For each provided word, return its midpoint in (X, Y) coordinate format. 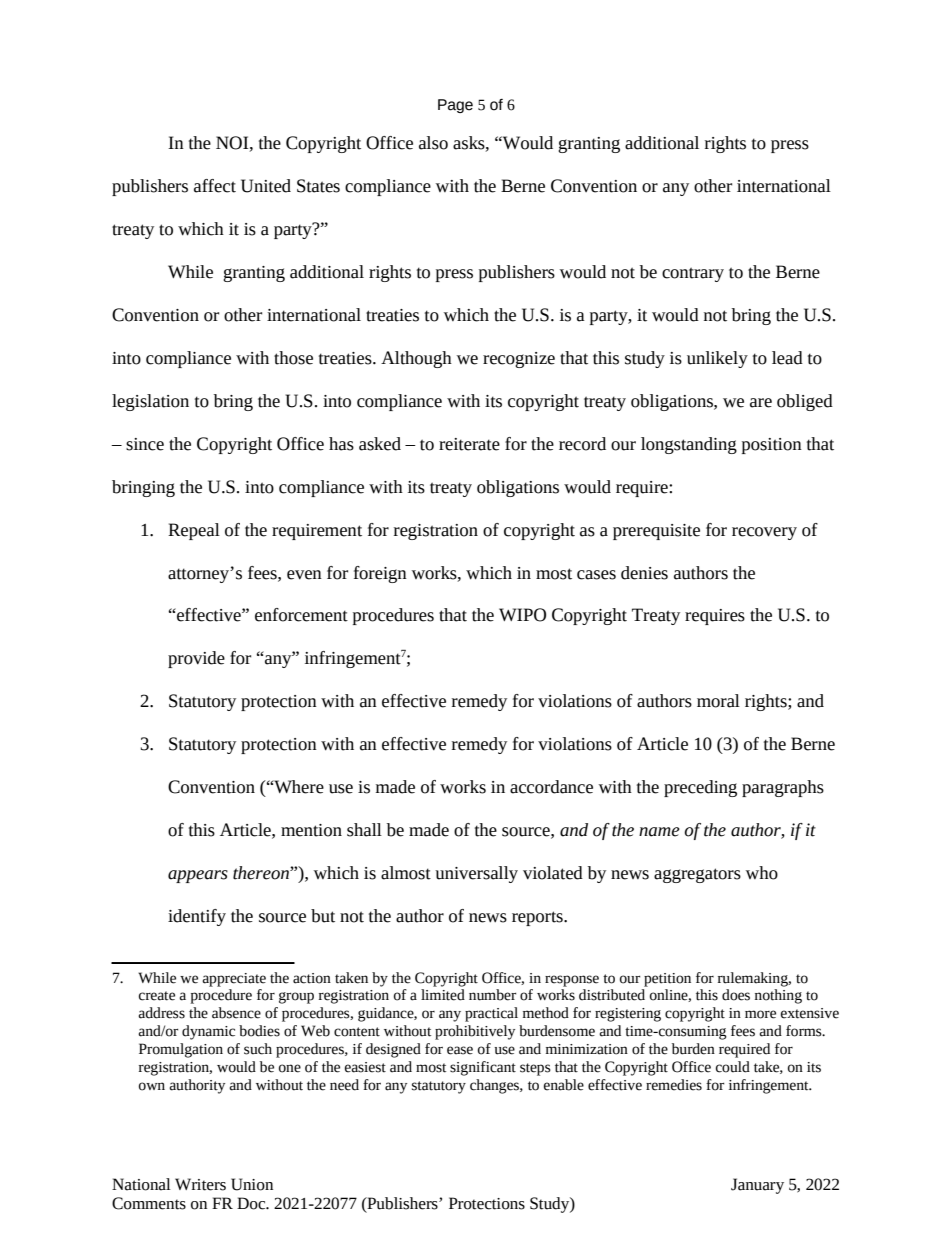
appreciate (234, 980)
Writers (200, 1184)
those (293, 358)
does (736, 995)
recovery (764, 533)
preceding (700, 788)
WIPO (522, 615)
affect (215, 186)
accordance (551, 787)
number (492, 995)
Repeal (194, 531)
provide (196, 659)
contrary (693, 274)
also (433, 143)
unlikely (717, 359)
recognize (519, 360)
